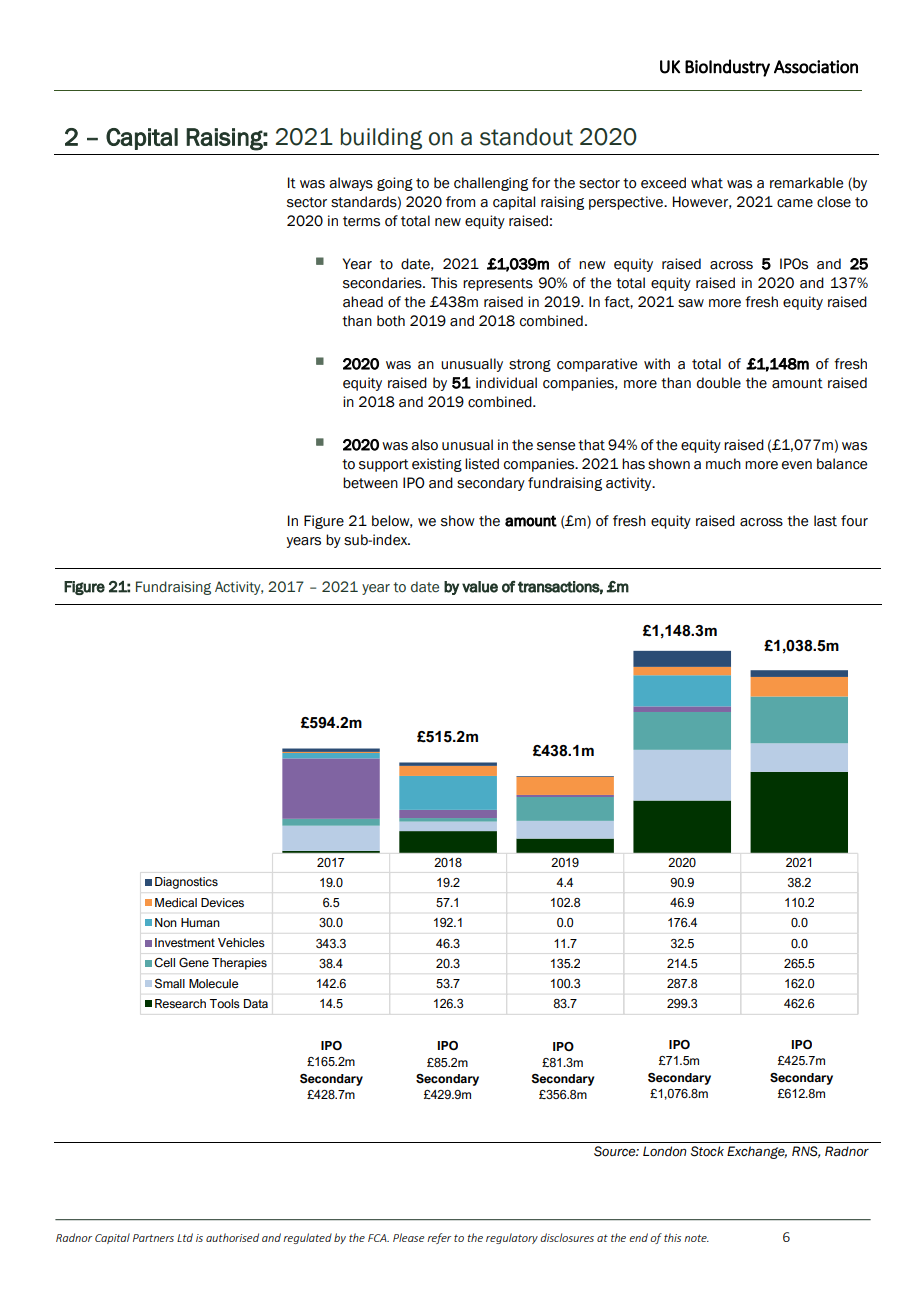  What do you see at coordinates (506, 383) in the page?
I see `individual` at bounding box center [506, 383].
